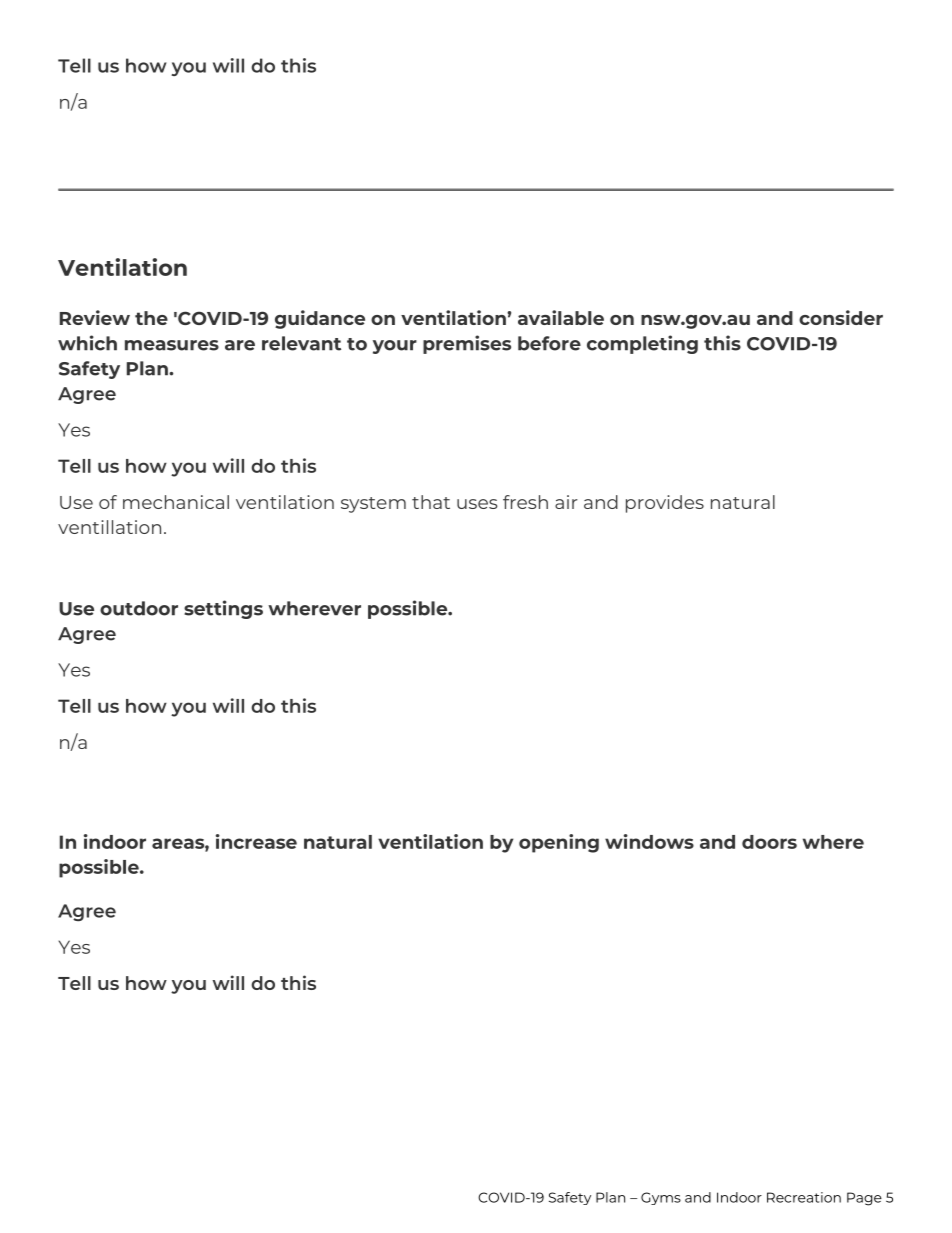  What do you see at coordinates (841, 317) in the document?
I see `consider` at bounding box center [841, 317].
